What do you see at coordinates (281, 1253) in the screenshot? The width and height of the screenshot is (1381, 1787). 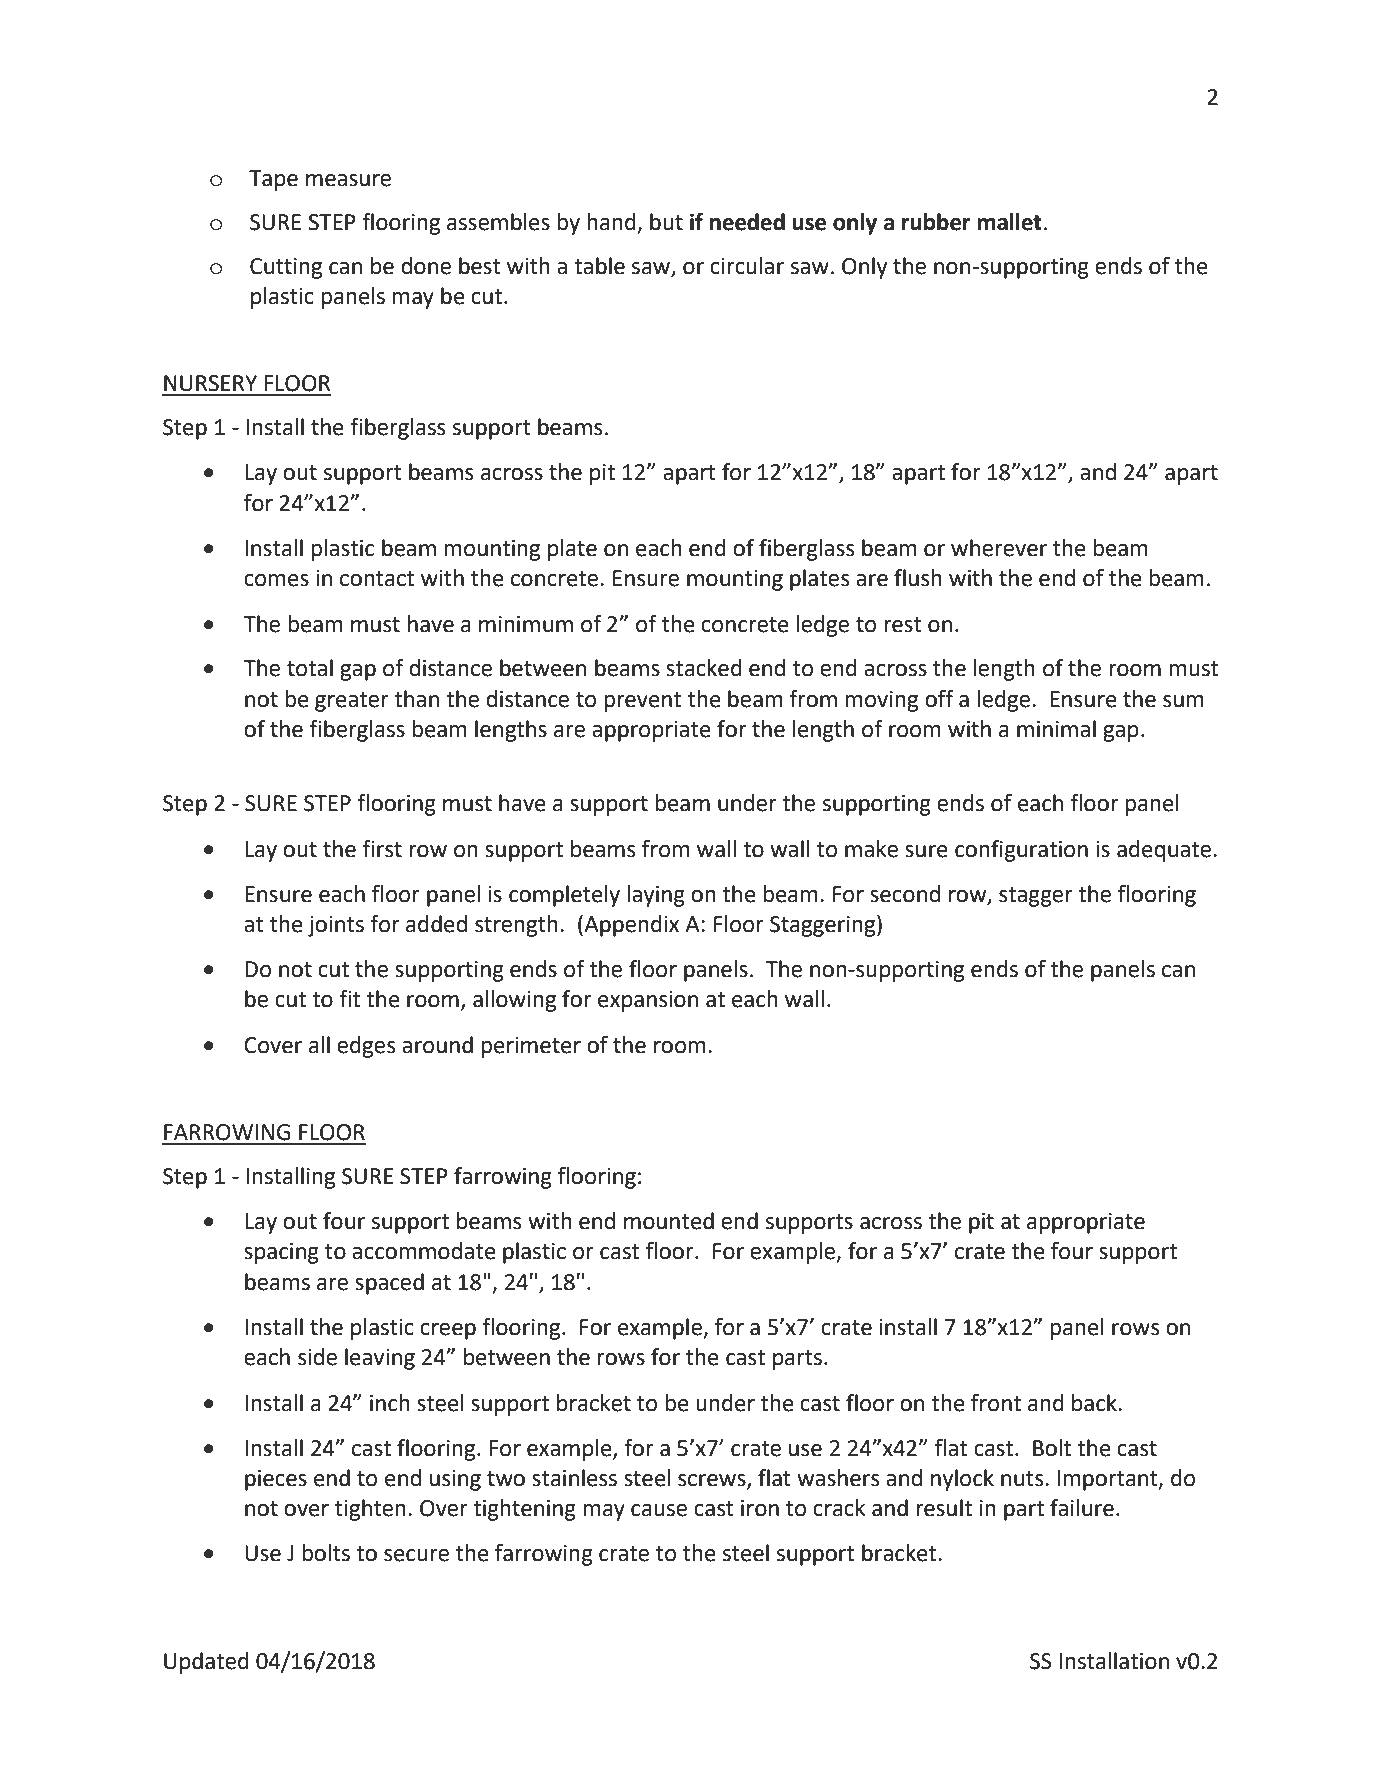 I see `spacing` at bounding box center [281, 1253].
